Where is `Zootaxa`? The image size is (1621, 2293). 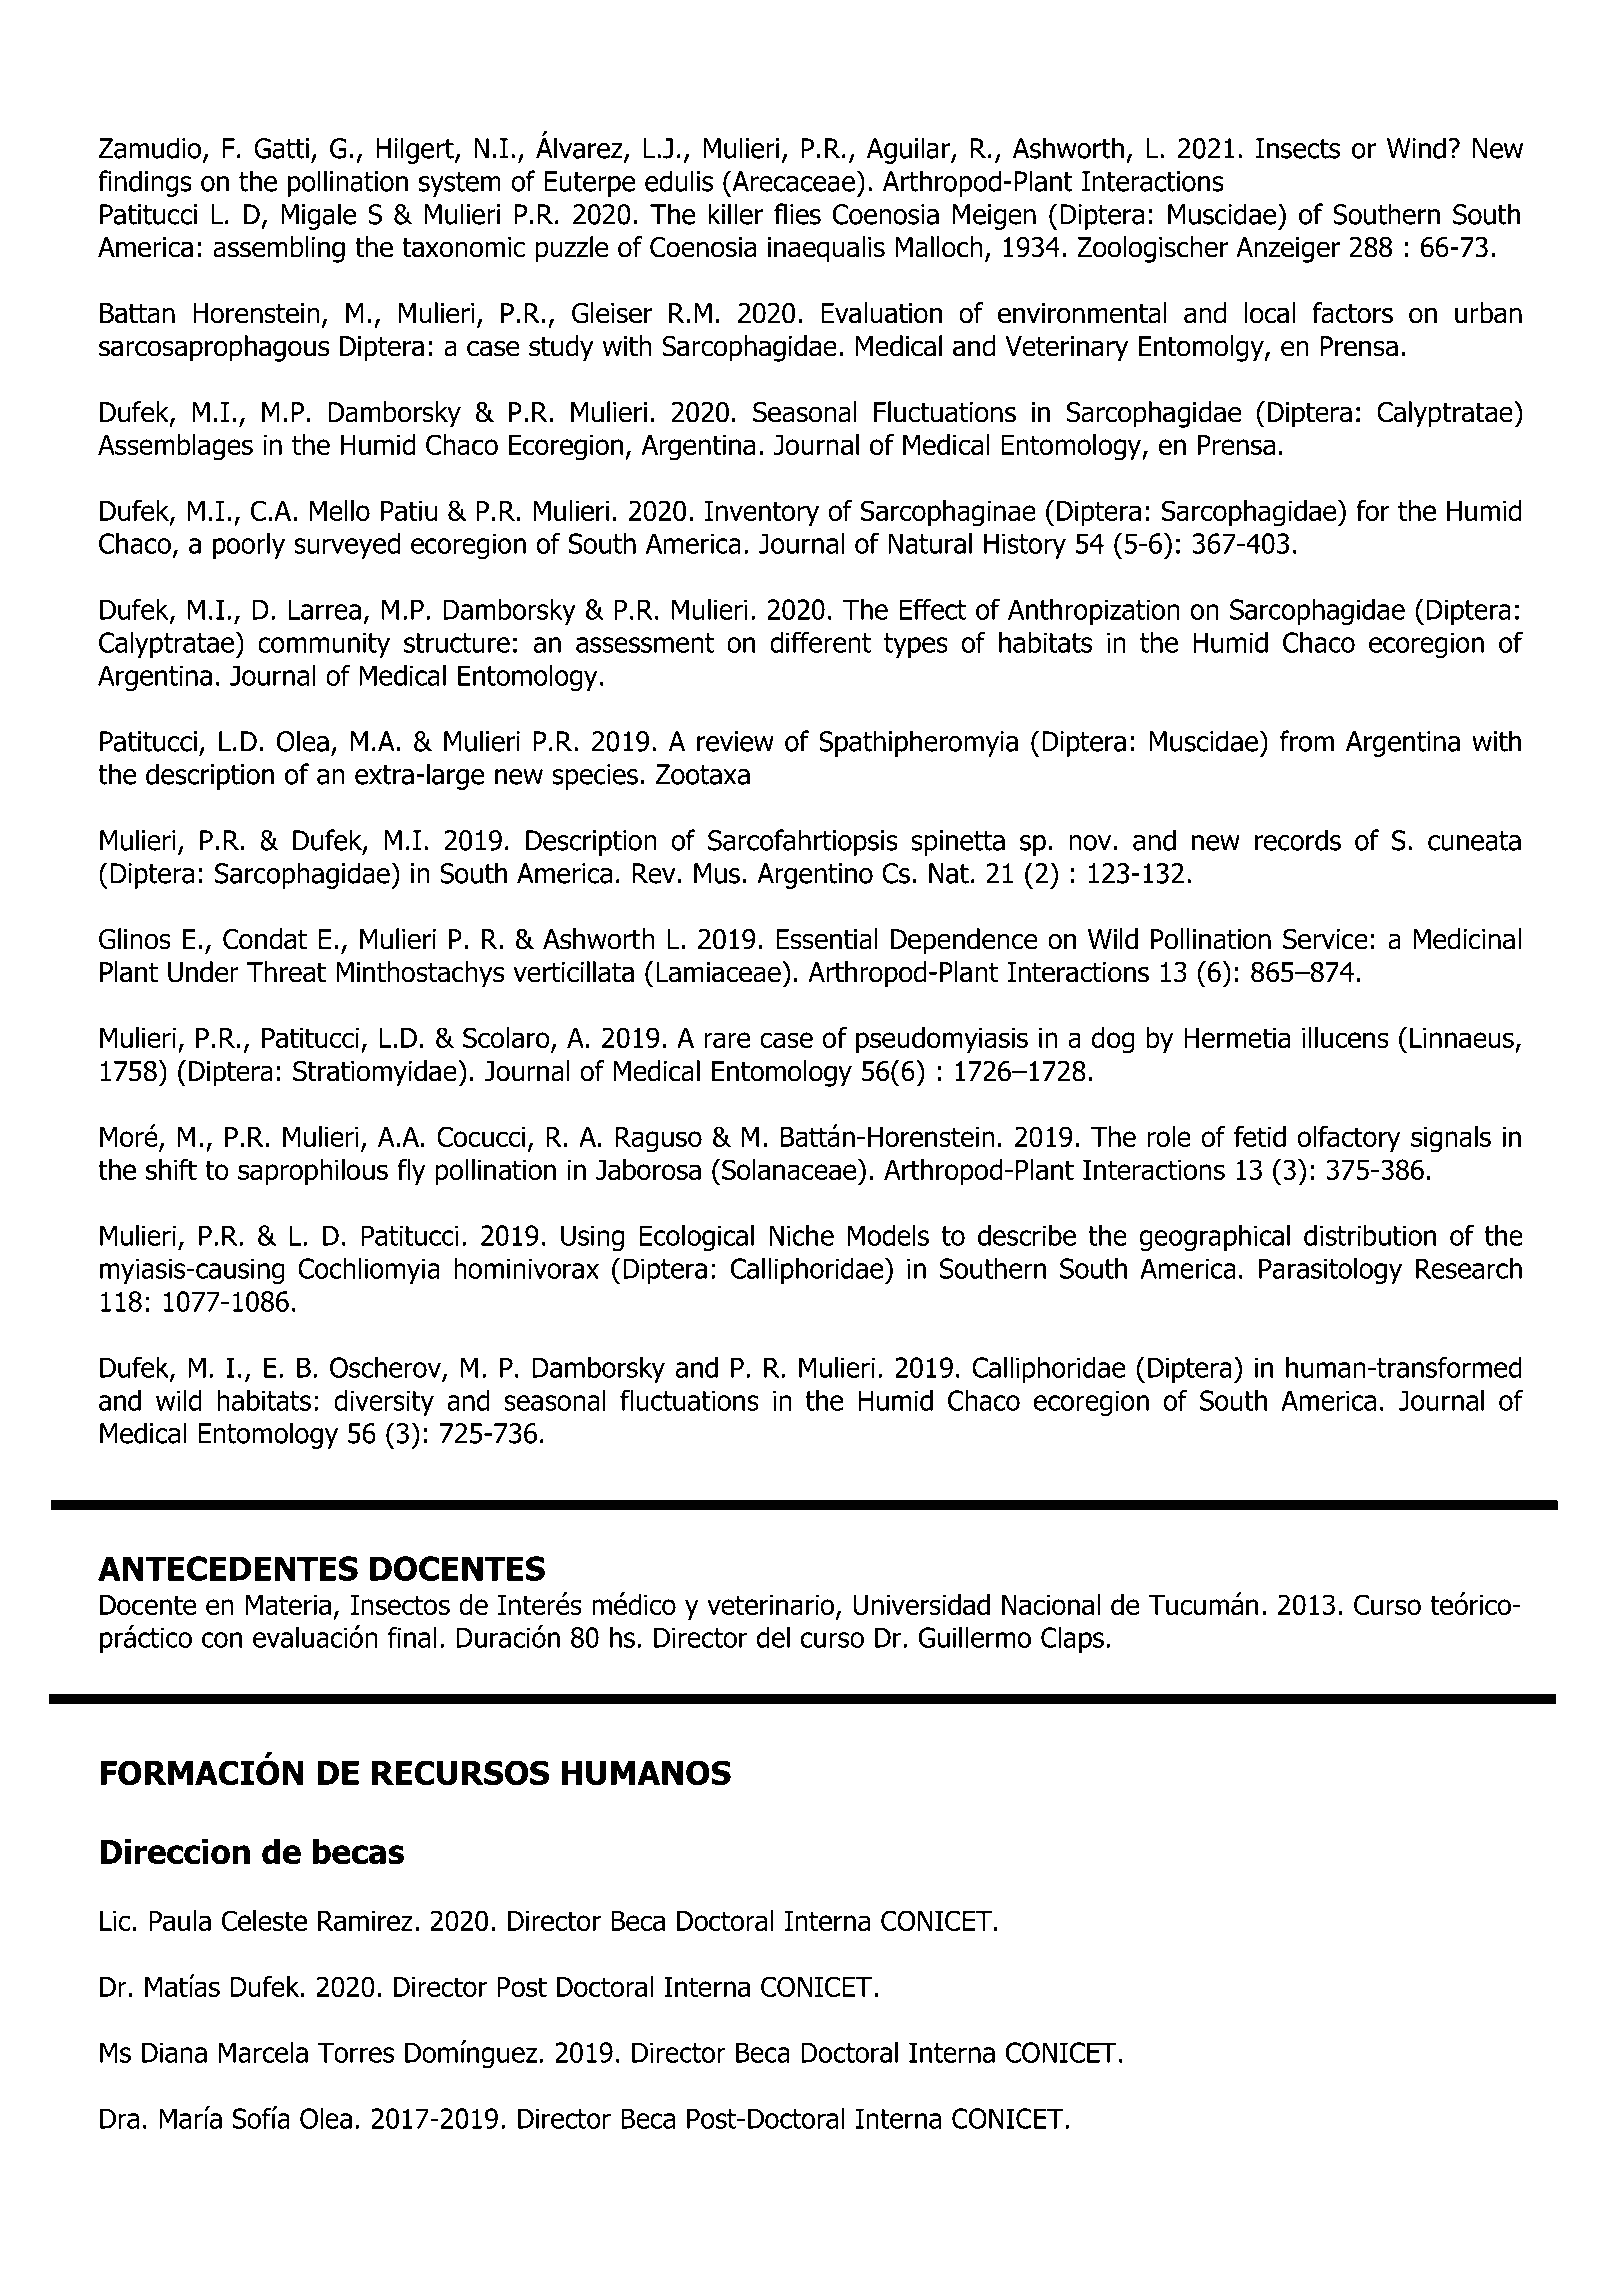 Zootaxa is located at coordinates (703, 774).
